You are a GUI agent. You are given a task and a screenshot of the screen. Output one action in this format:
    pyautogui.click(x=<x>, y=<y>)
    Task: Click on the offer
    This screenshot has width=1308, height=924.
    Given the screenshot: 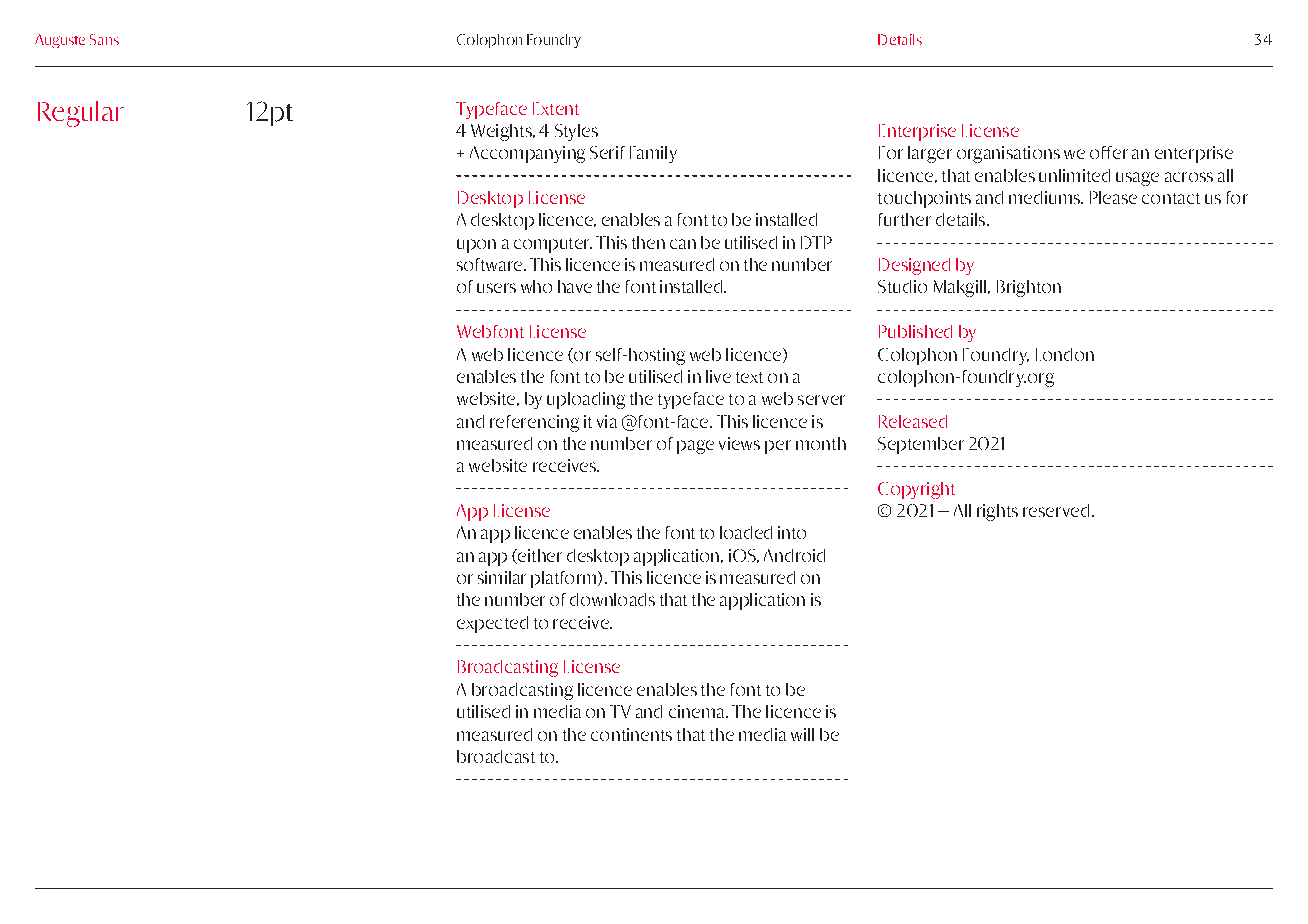 What is the action you would take?
    pyautogui.click(x=1109, y=152)
